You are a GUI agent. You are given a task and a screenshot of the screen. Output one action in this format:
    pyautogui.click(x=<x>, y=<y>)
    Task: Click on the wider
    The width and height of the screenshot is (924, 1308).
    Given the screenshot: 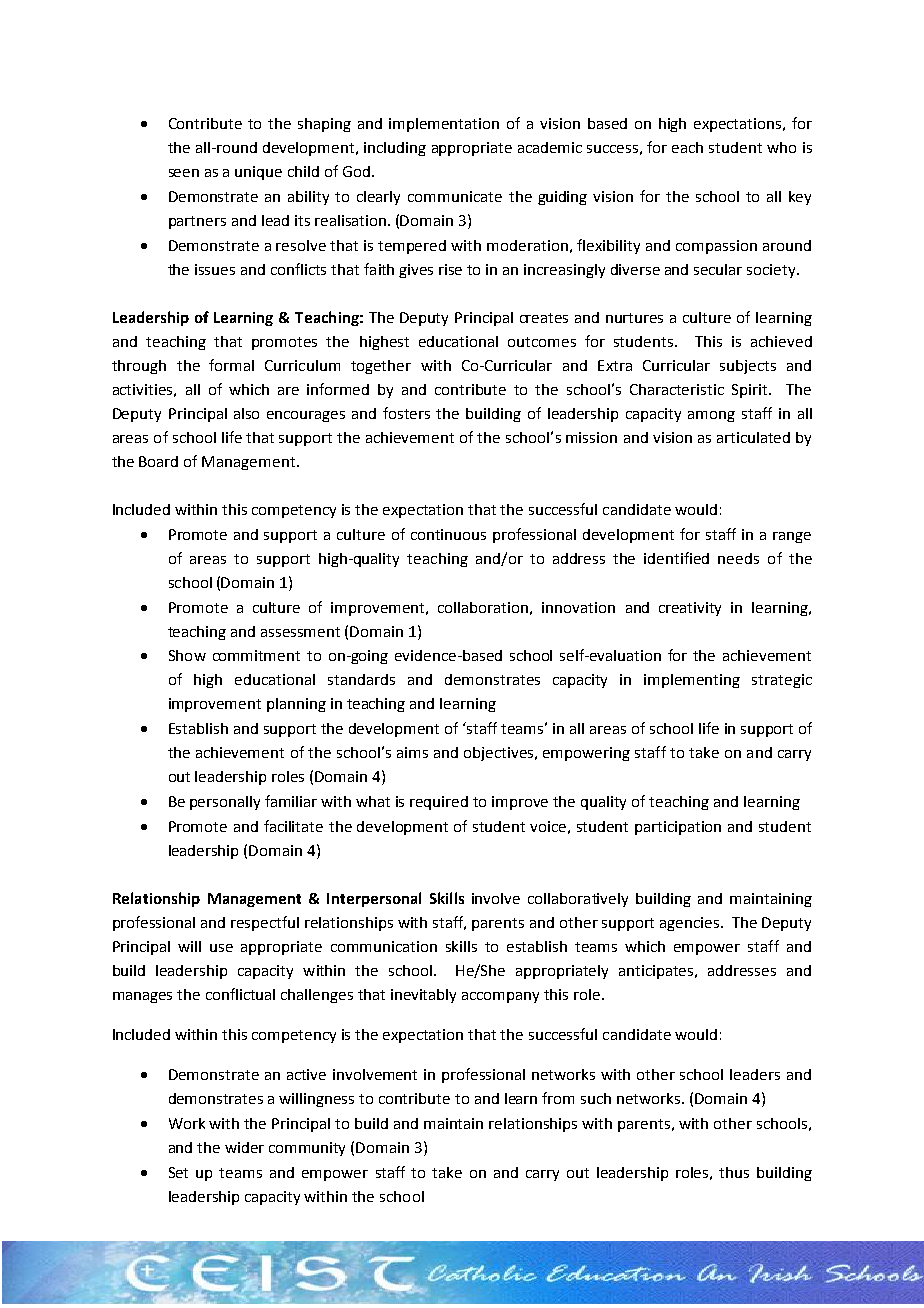 What is the action you would take?
    pyautogui.click(x=244, y=1147)
